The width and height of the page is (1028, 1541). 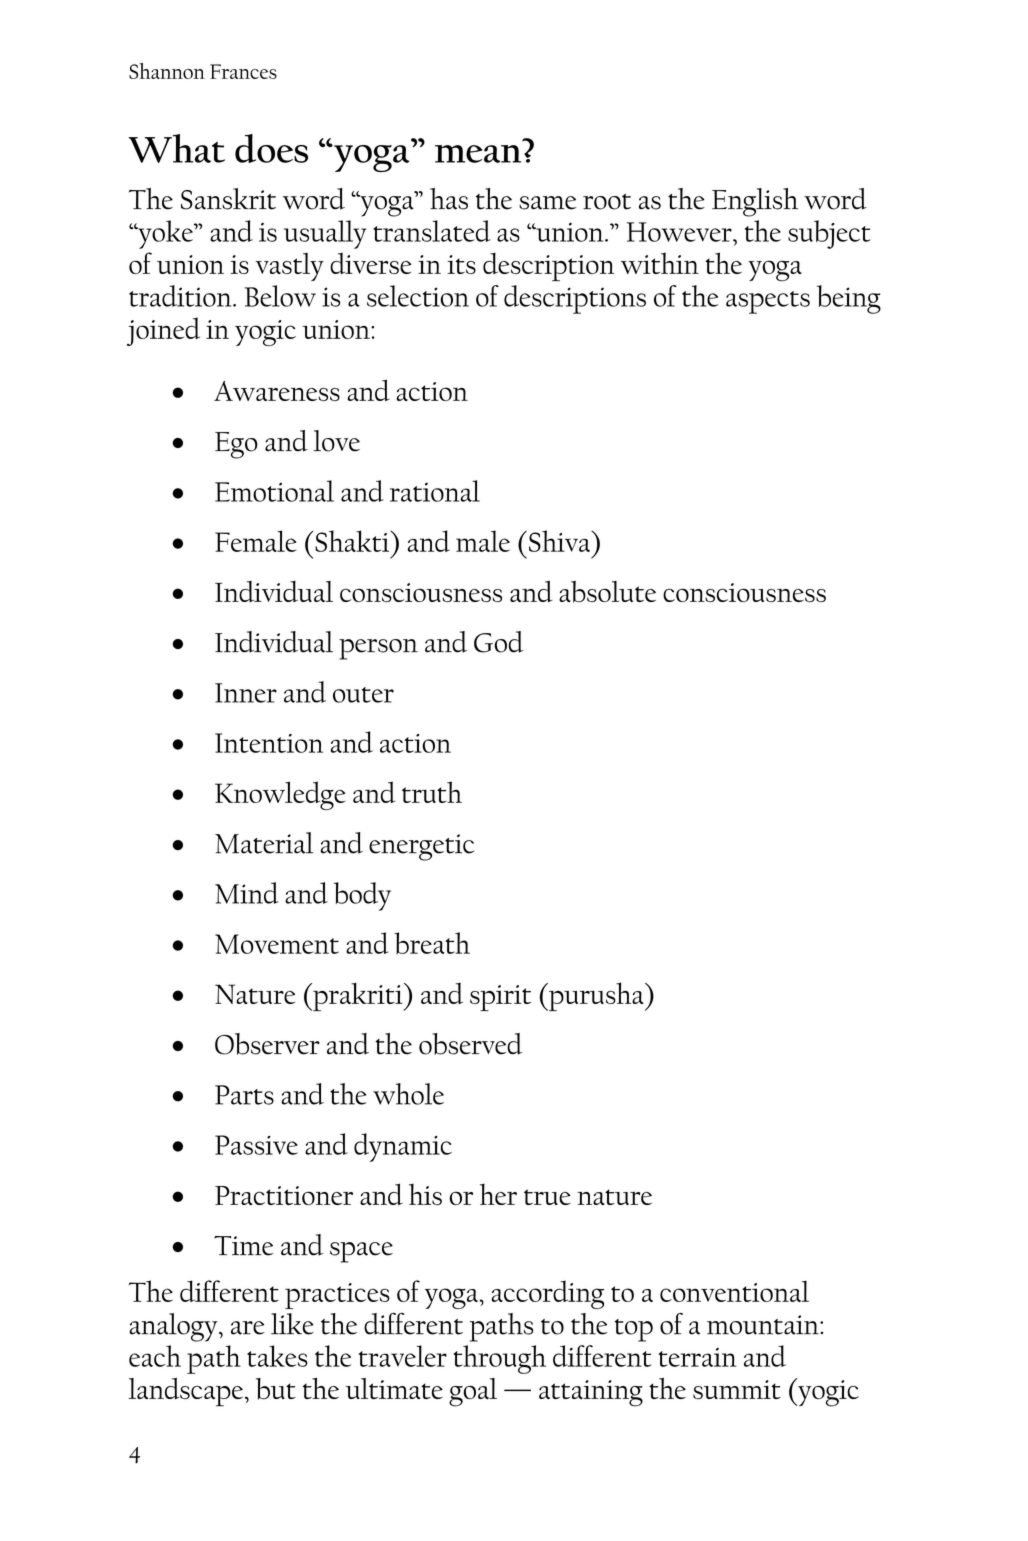 I want to click on spirit, so click(x=500, y=998).
